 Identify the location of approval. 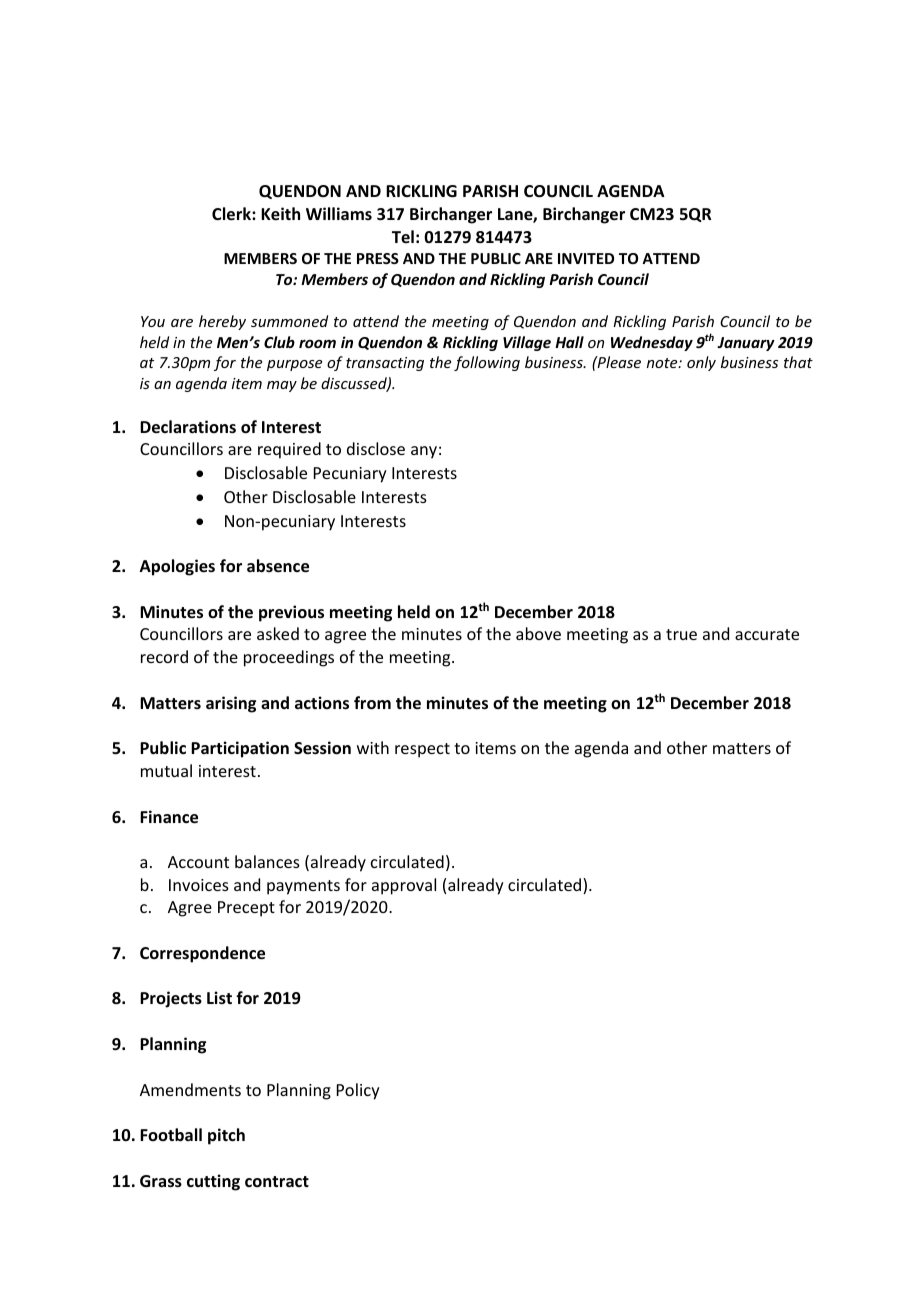
(404, 886).
